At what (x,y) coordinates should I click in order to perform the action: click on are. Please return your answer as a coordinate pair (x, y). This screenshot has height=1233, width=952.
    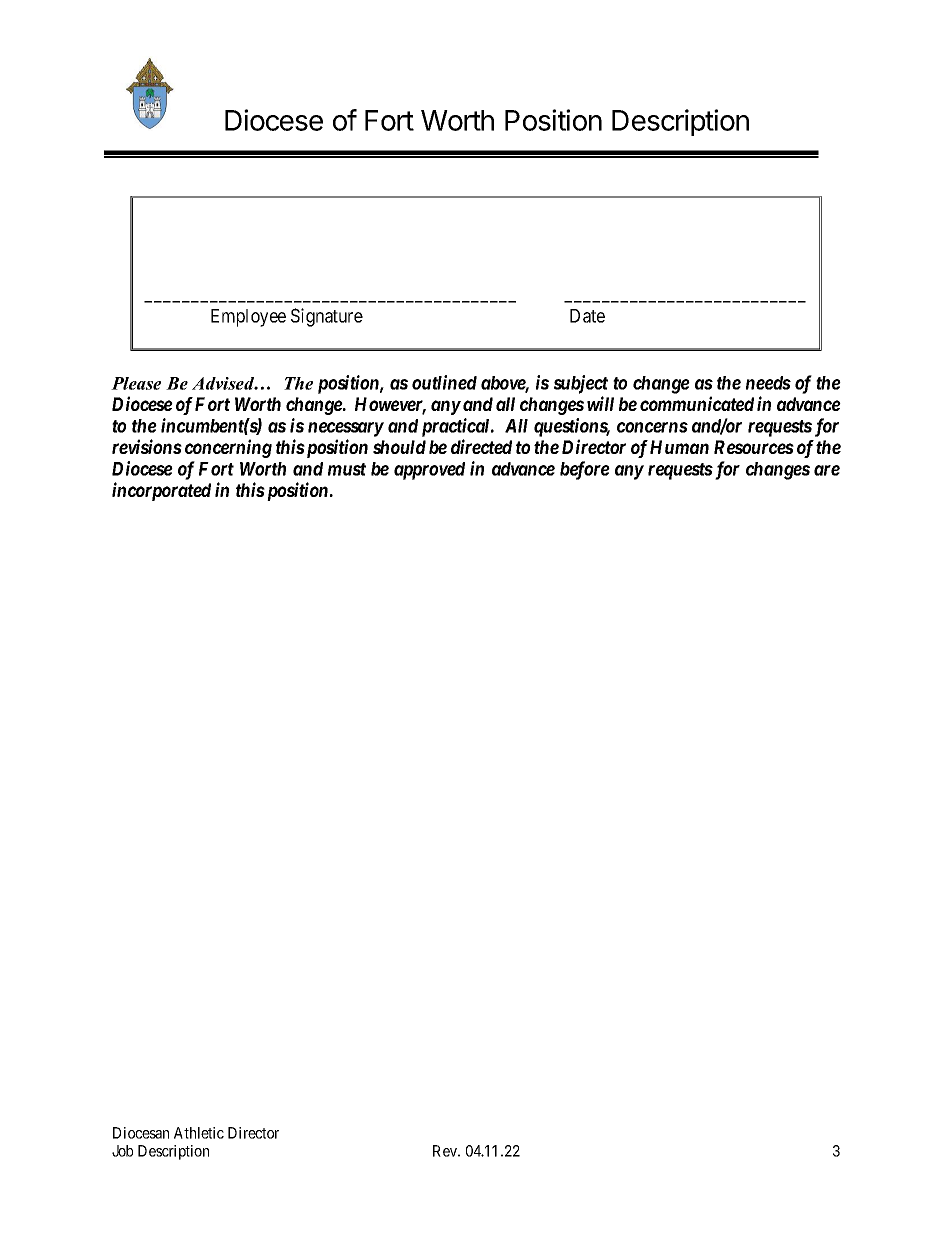
    Looking at the image, I should click on (827, 470).
